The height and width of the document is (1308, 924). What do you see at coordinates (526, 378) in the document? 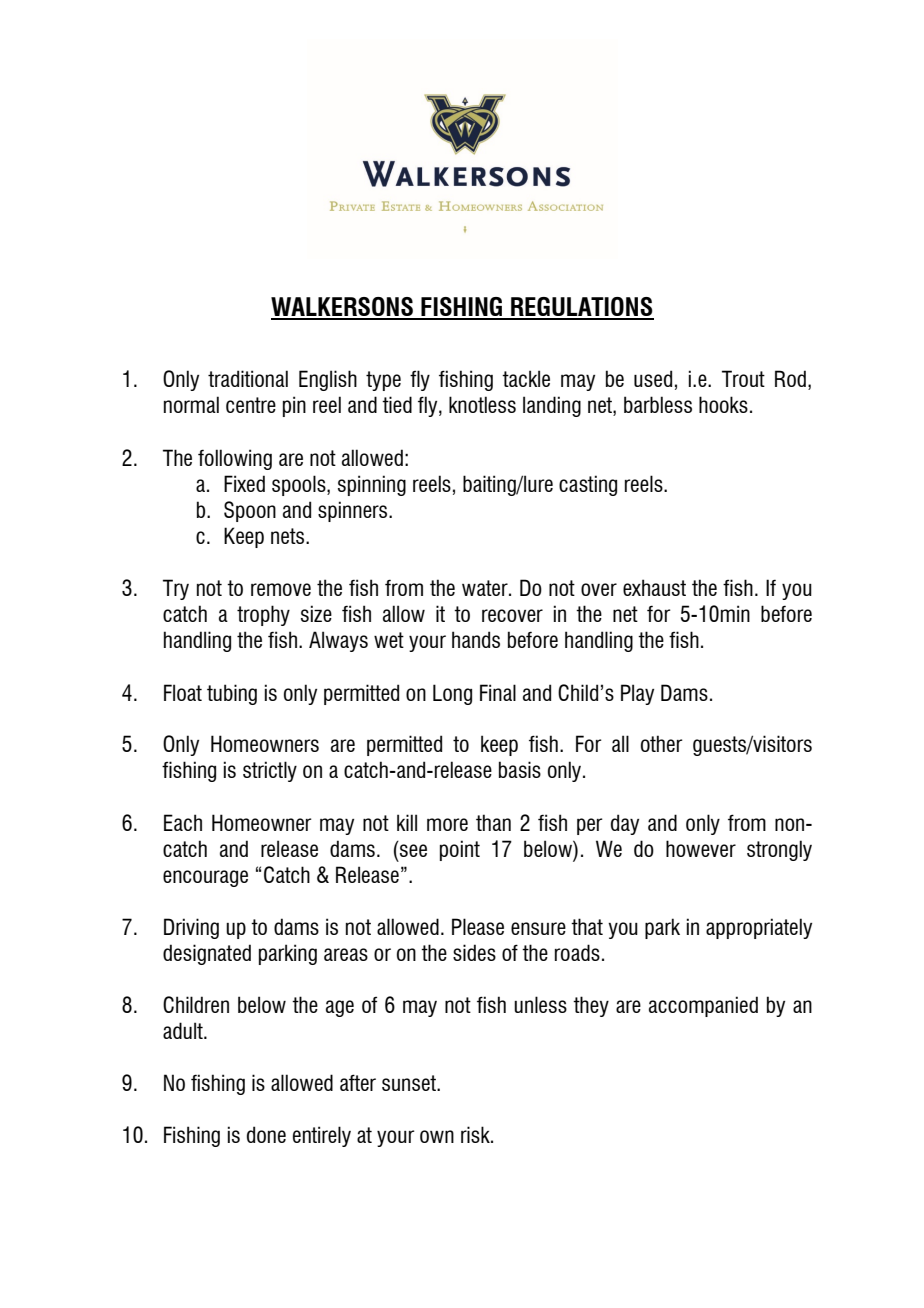
I see `tackle` at bounding box center [526, 378].
